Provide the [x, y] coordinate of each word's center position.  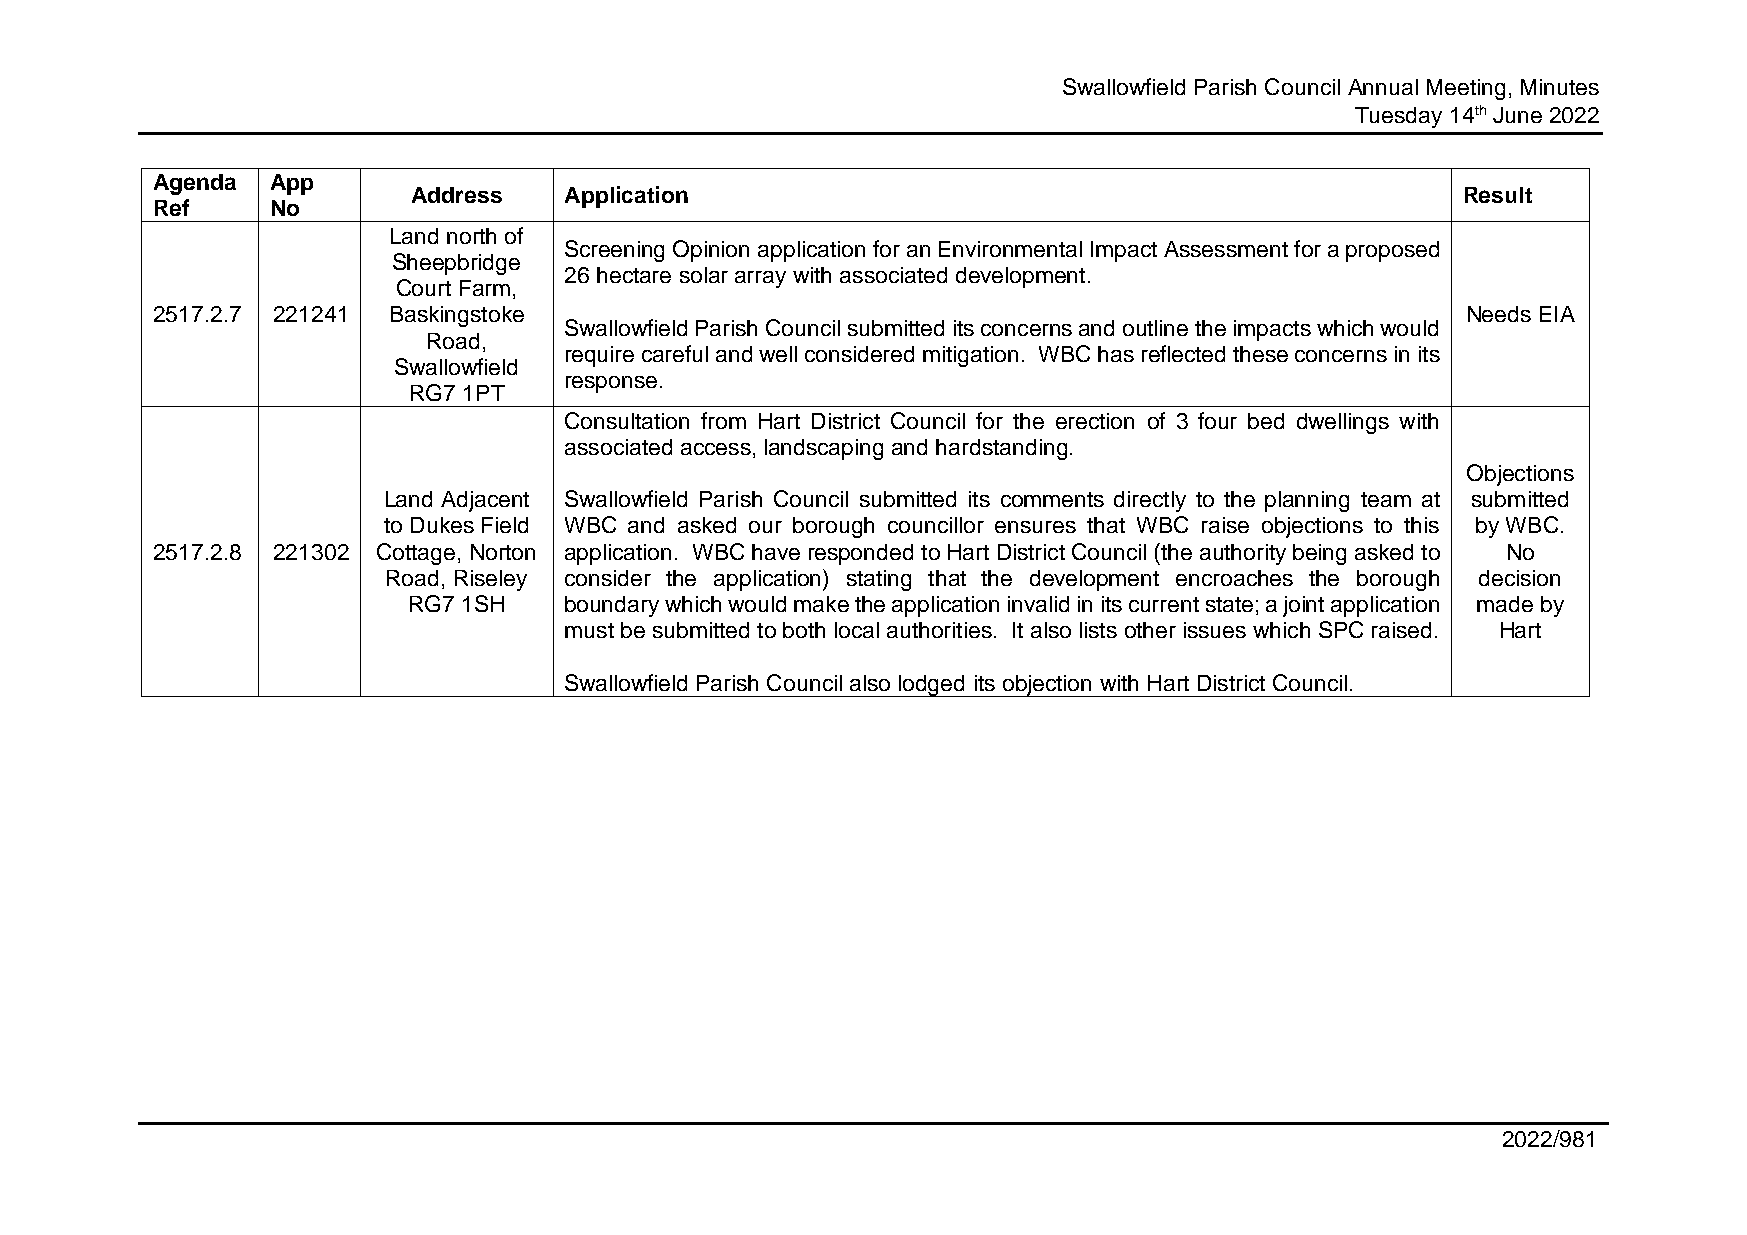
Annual [1383, 87]
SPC [1341, 629]
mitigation [970, 356]
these [1260, 354]
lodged [932, 686]
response [611, 384]
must [589, 630]
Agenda [195, 184]
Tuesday [1398, 117]
